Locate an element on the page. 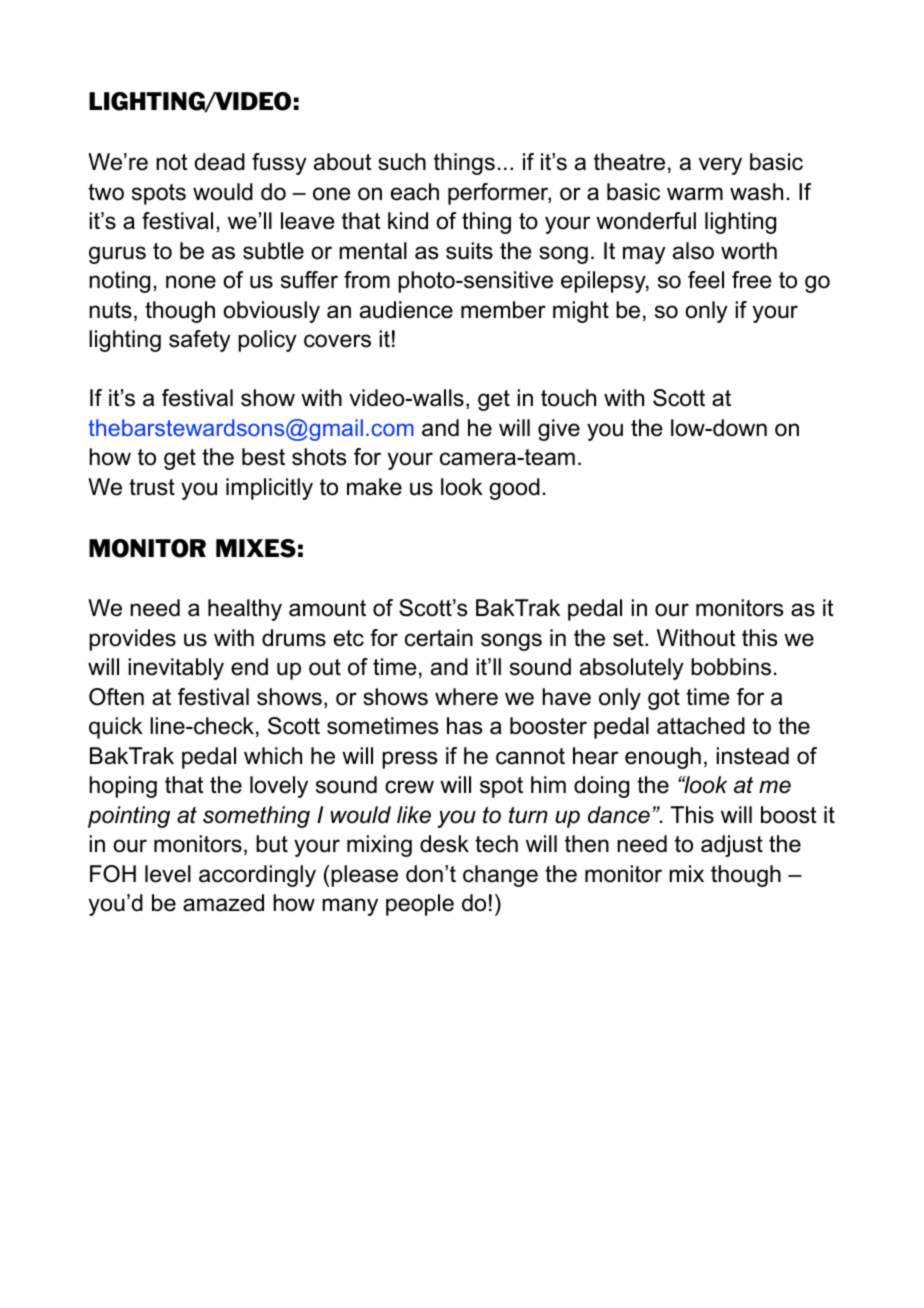 This page has height=1308, width=924. make is located at coordinates (374, 487).
